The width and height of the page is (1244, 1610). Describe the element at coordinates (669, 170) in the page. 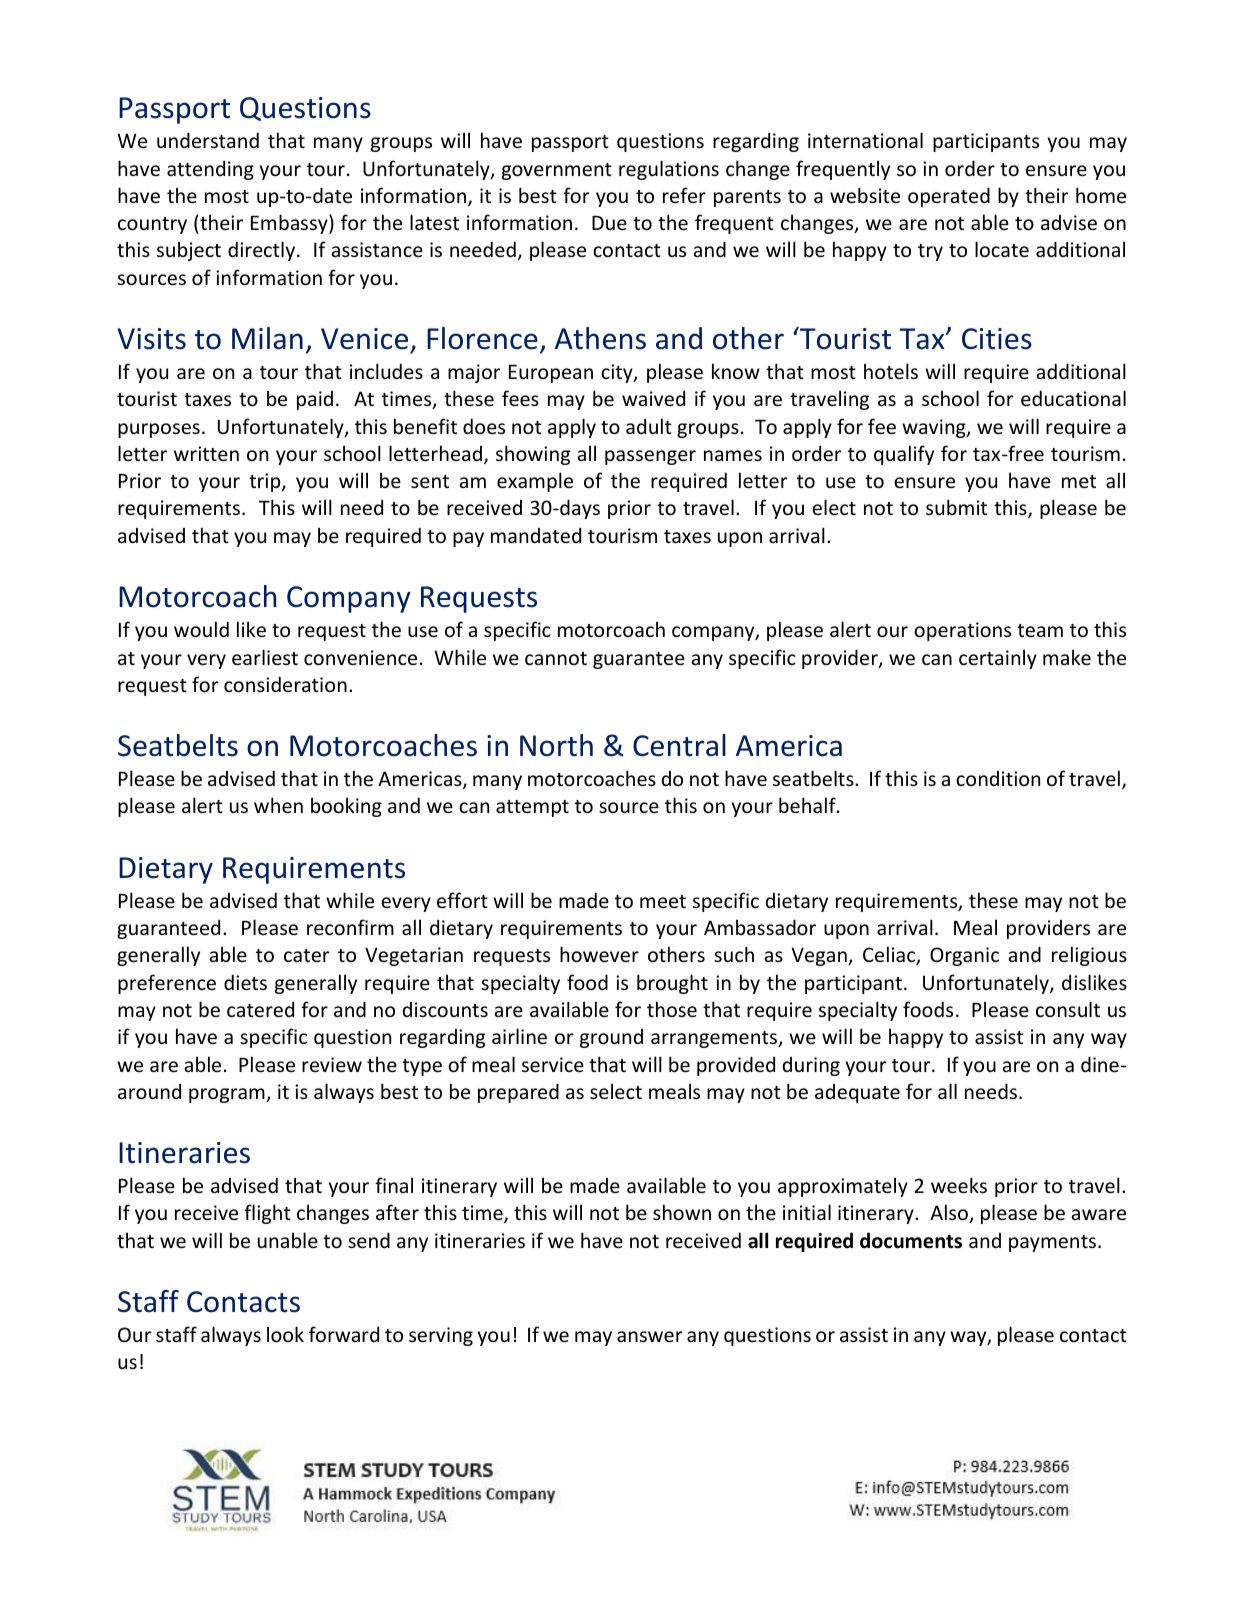

I see `regulations` at that location.
